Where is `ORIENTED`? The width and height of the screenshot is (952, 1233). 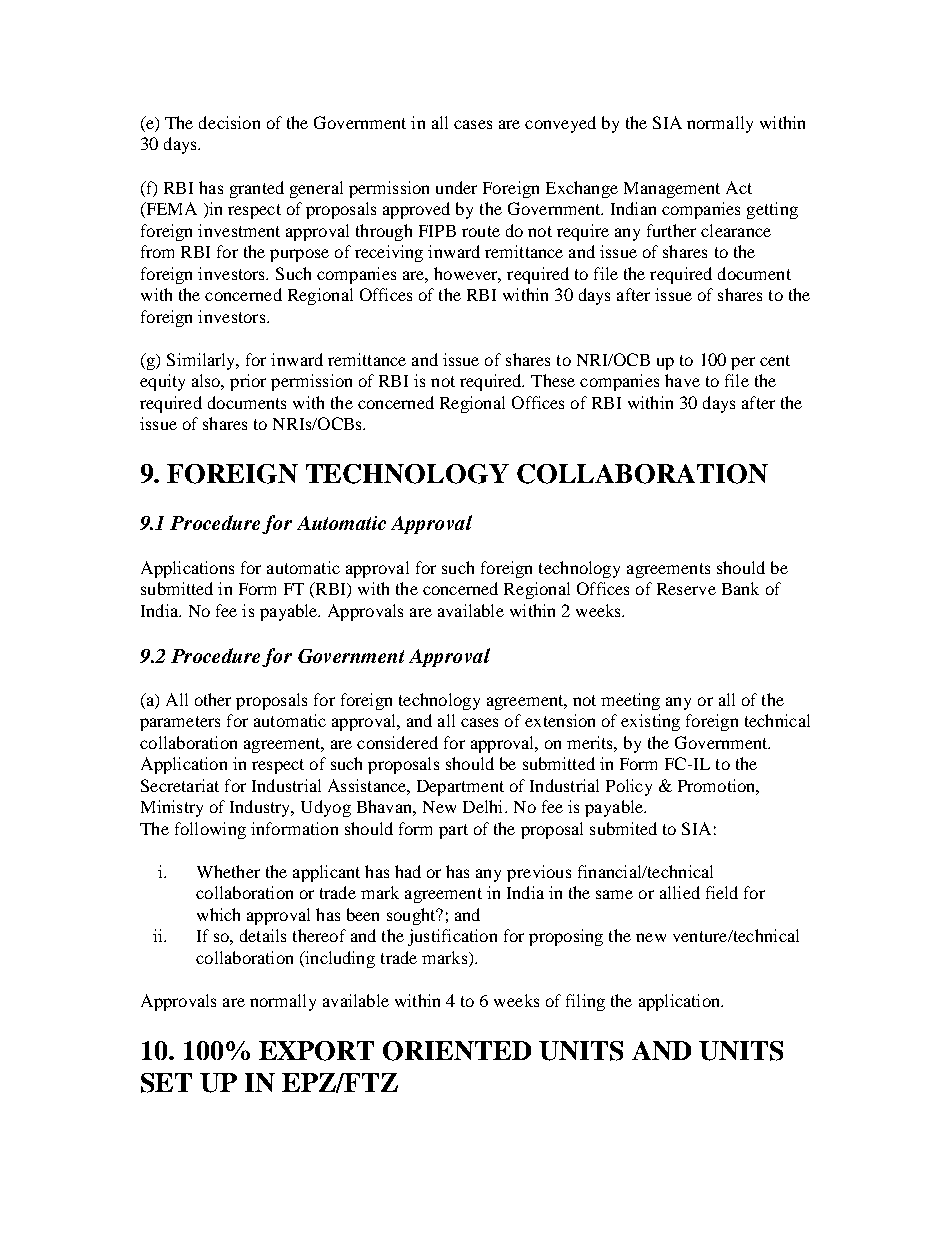 ORIENTED is located at coordinates (457, 1051).
